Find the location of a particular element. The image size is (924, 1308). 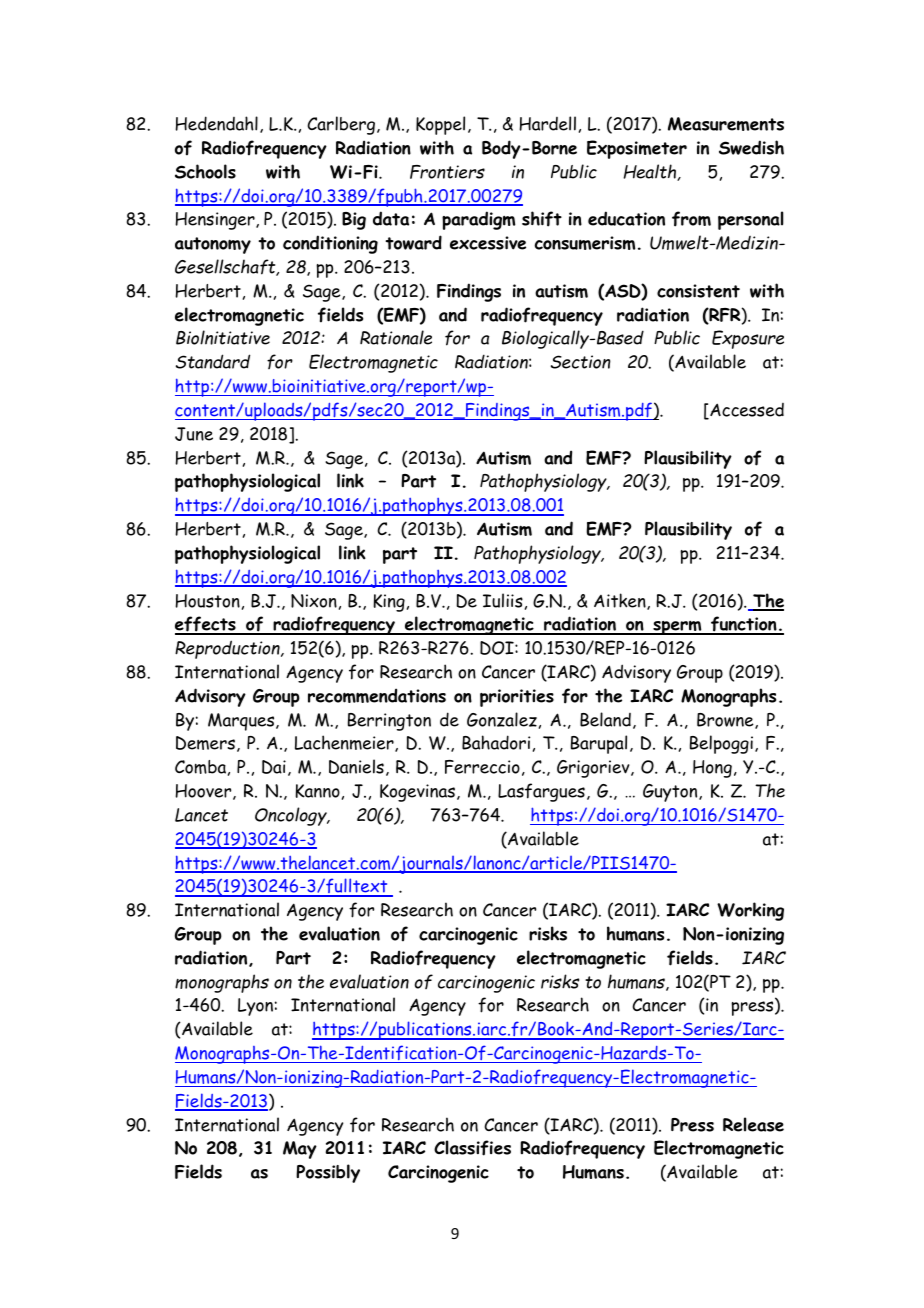

June is located at coordinates (194, 434).
